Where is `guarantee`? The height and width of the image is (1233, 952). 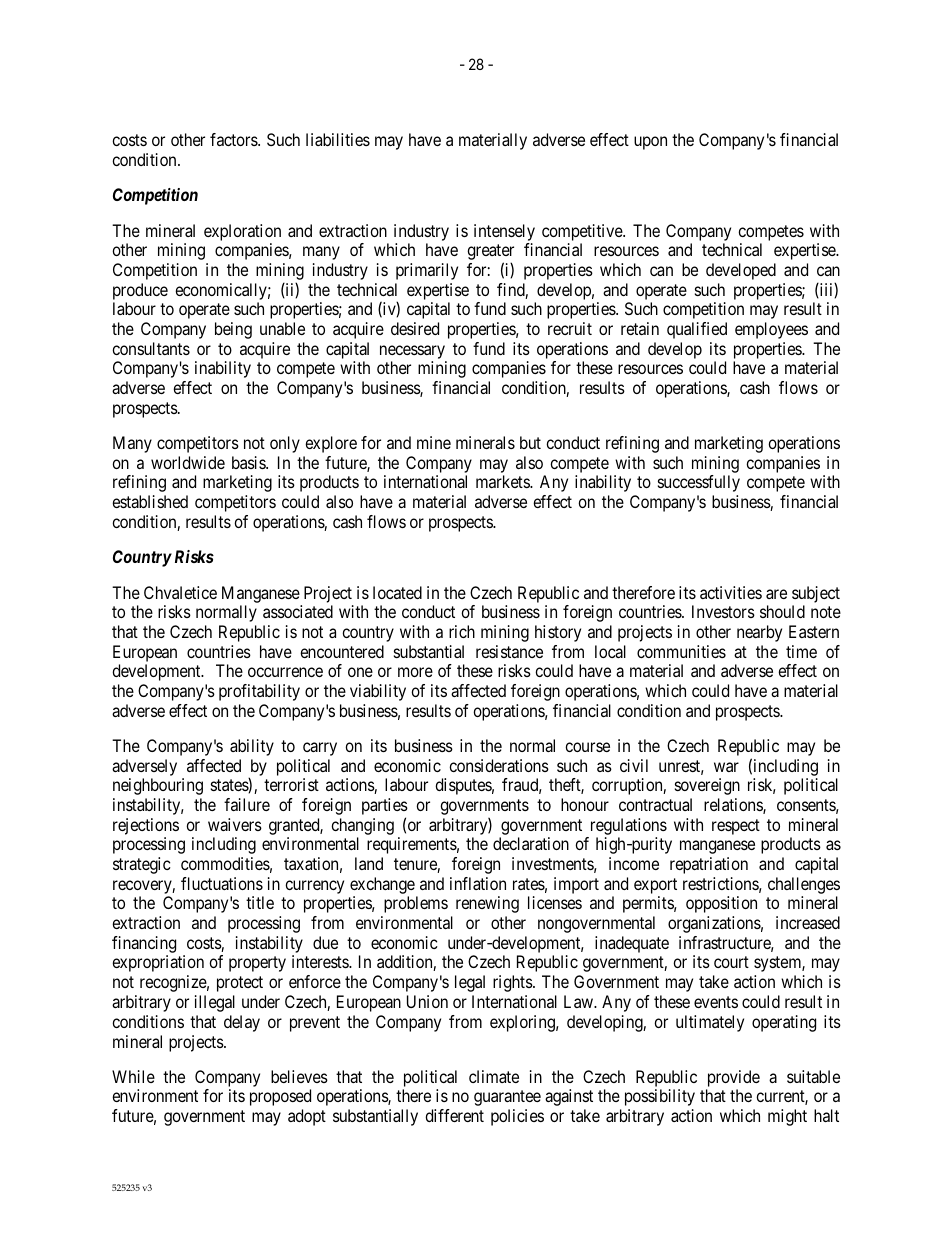
guarantee is located at coordinates (507, 1098).
